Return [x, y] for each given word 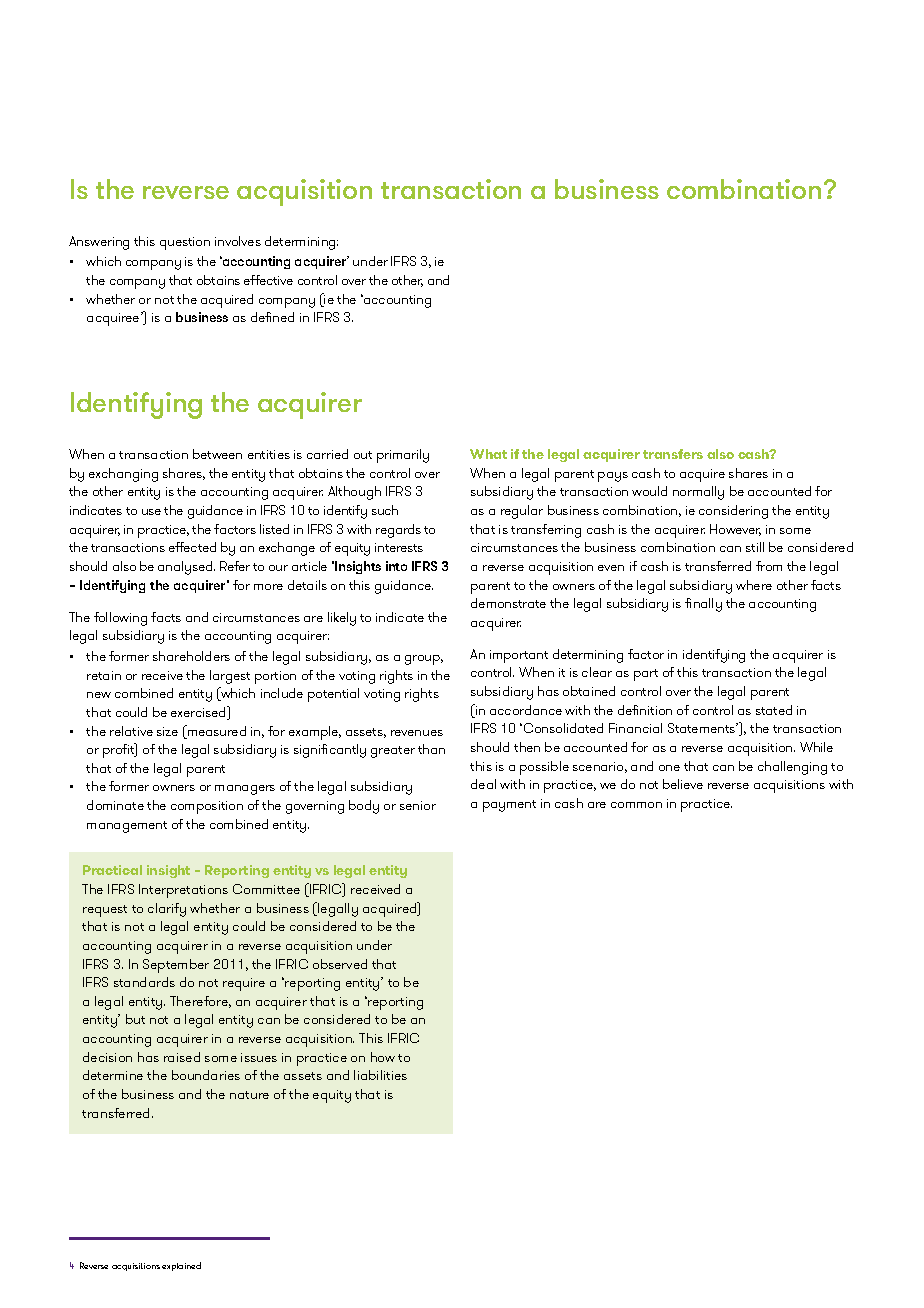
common [636, 805]
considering [733, 512]
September [176, 966]
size [167, 731]
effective [268, 280]
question [185, 243]
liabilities [380, 1075]
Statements [703, 728]
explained [181, 1266]
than [431, 749]
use [151, 512]
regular [522, 512]
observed [340, 964]
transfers [673, 454]
